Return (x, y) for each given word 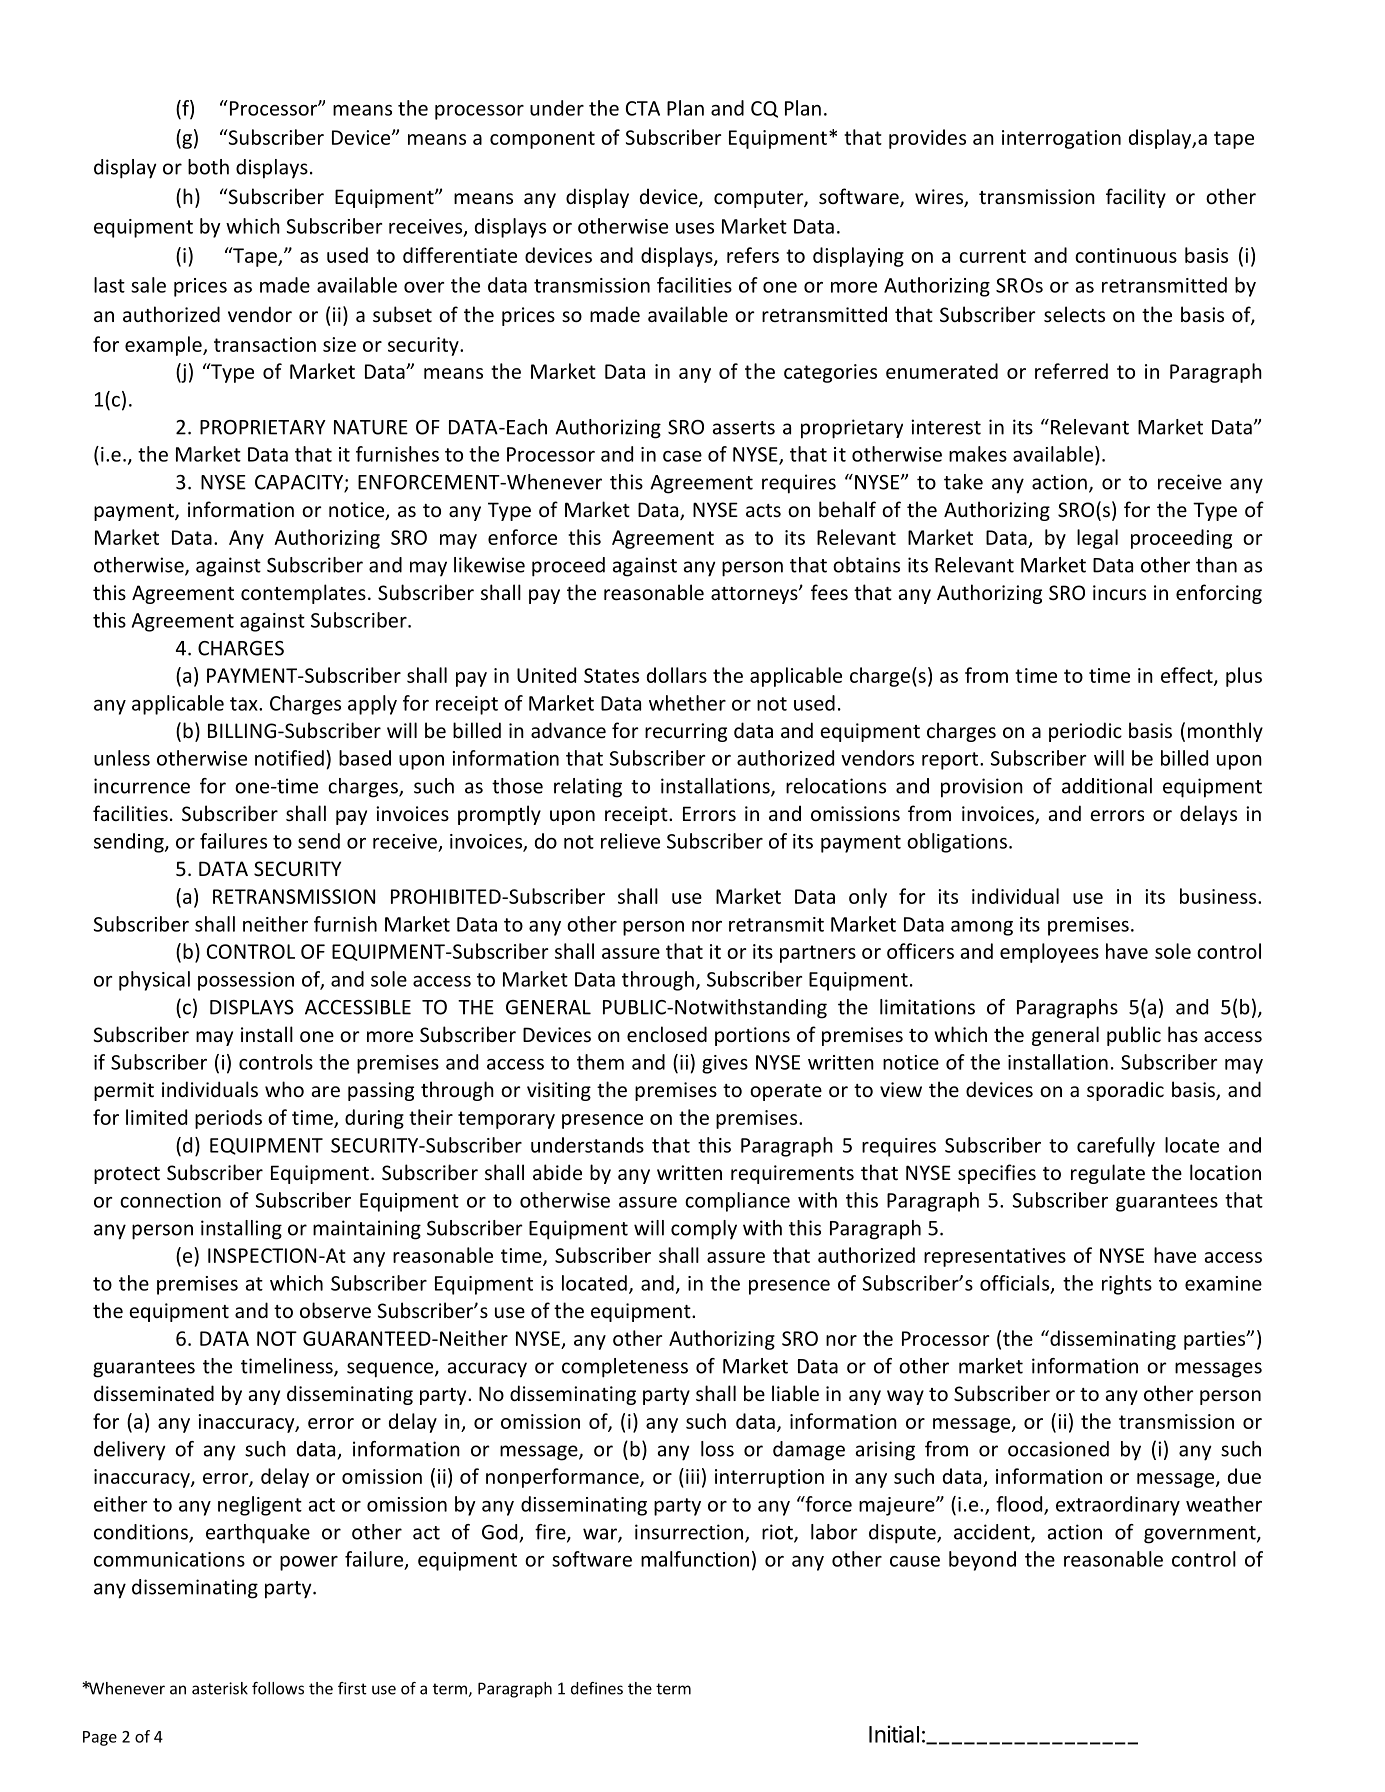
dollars (677, 675)
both (208, 167)
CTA (643, 108)
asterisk (220, 1688)
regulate (1108, 1174)
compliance (737, 1202)
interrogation (1061, 139)
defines (597, 1688)
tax (245, 704)
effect (1188, 676)
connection (170, 1200)
